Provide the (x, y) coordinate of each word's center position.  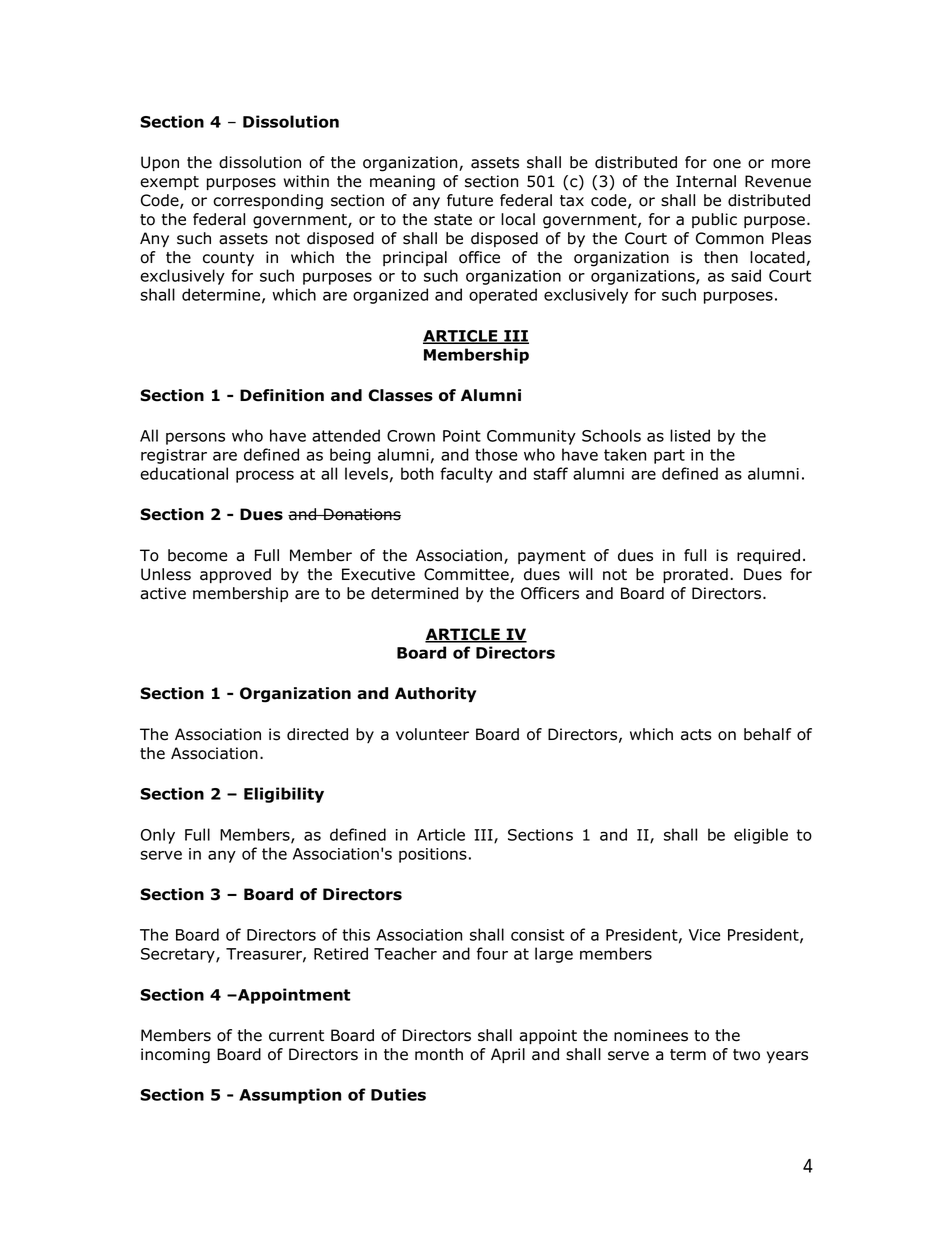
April (508, 1055)
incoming (175, 1056)
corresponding (268, 202)
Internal (706, 181)
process (265, 476)
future (470, 200)
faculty (466, 475)
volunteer (432, 734)
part (669, 456)
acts (696, 735)
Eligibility (284, 795)
